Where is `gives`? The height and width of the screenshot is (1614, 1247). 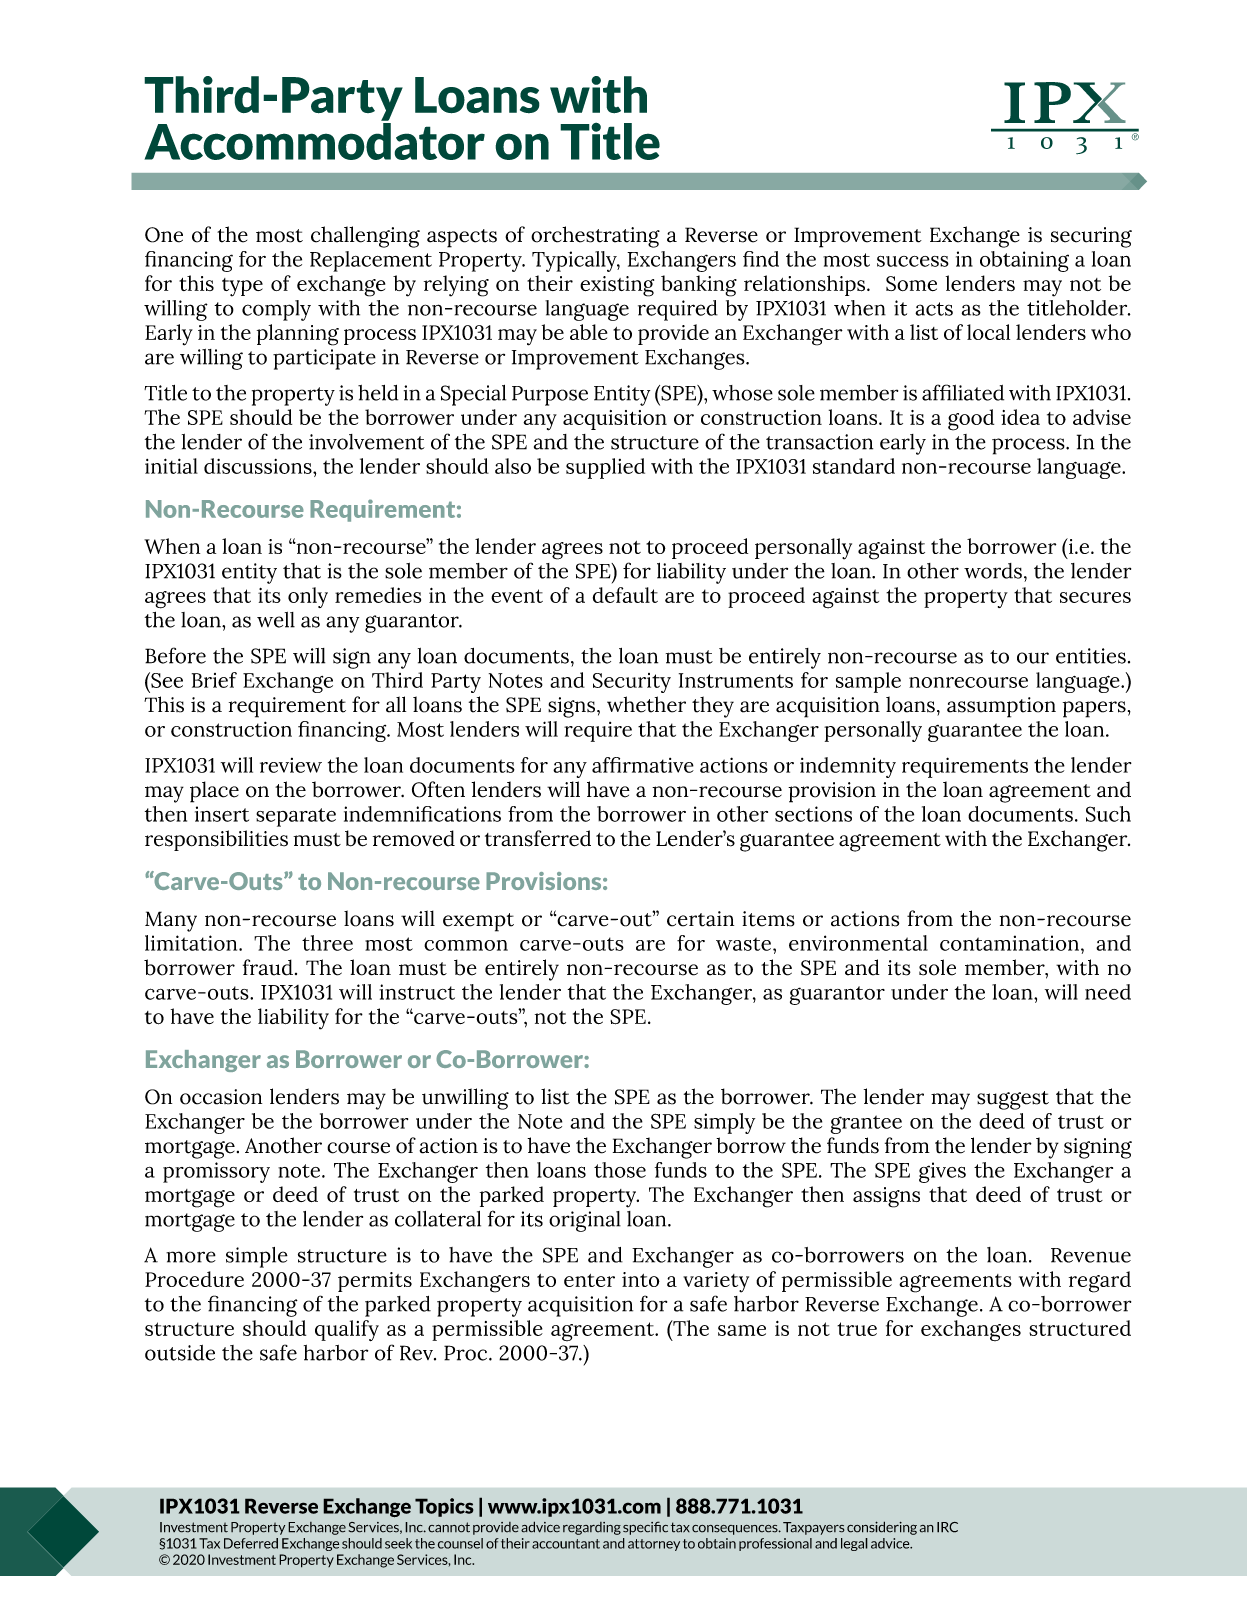 gives is located at coordinates (942, 1172).
